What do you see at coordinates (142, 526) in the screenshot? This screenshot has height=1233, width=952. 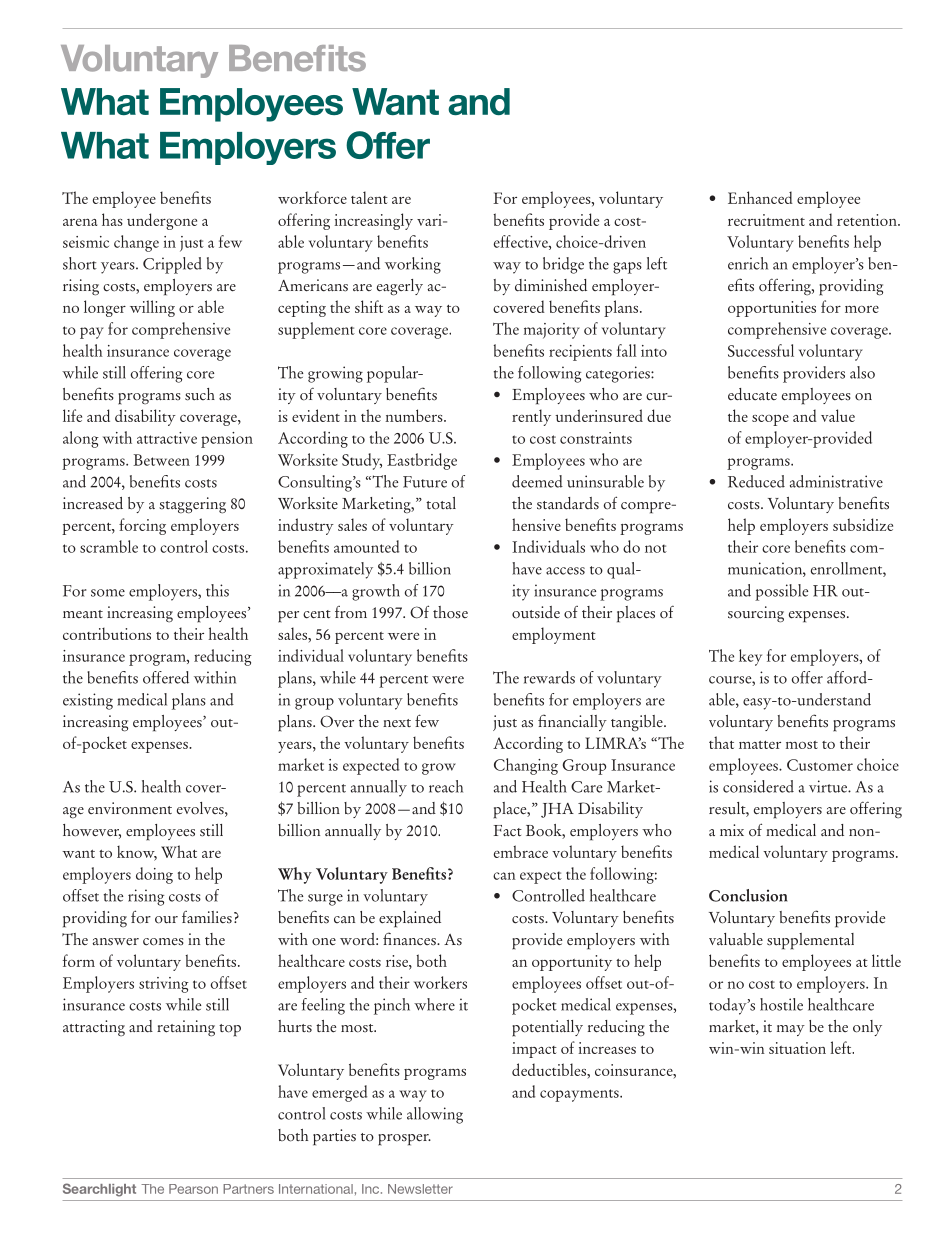 I see `forcing` at bounding box center [142, 526].
